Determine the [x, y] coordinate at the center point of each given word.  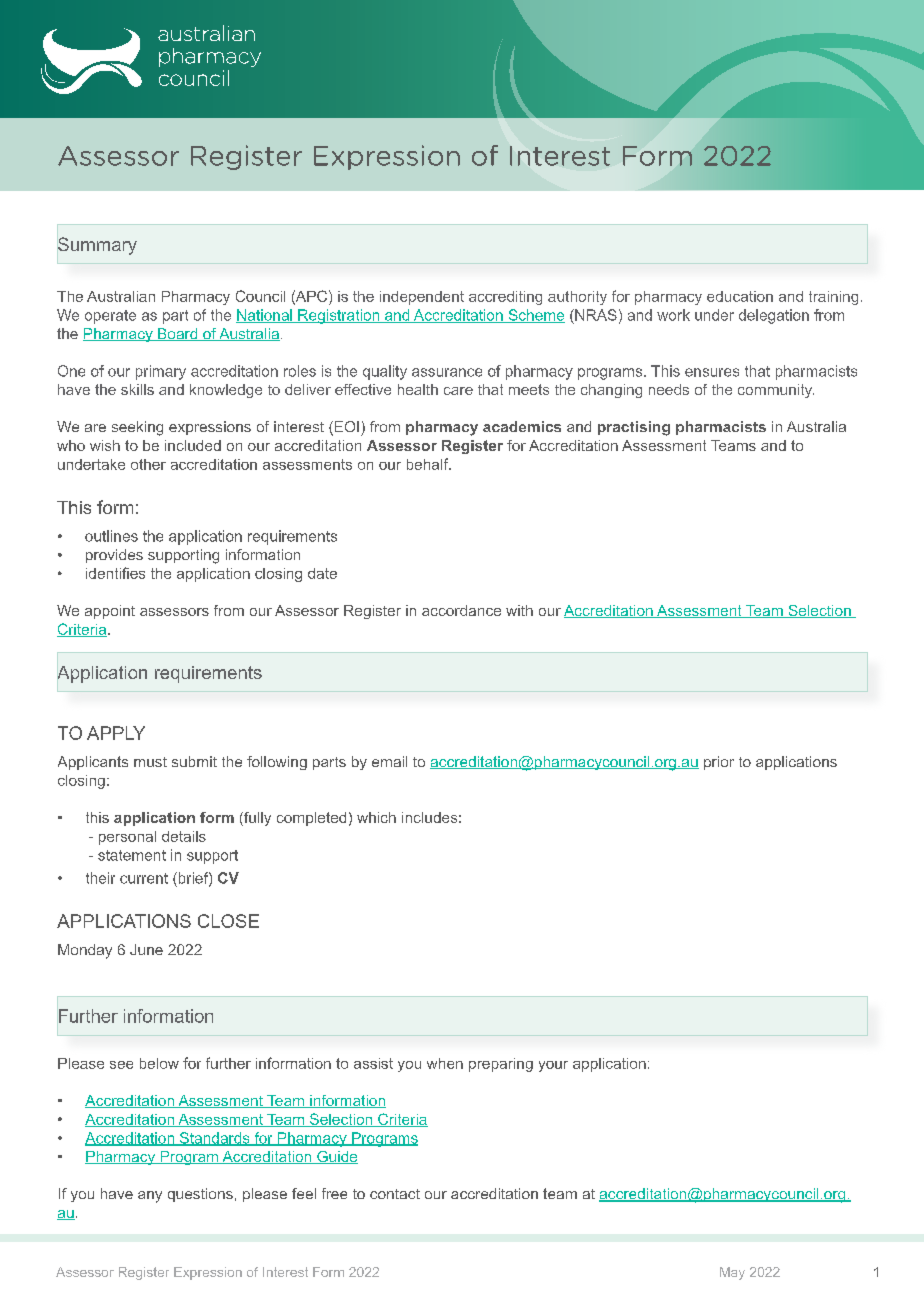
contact [395, 1194]
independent [422, 298]
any [150, 1197]
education [740, 296]
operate [110, 317]
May [732, 1273]
